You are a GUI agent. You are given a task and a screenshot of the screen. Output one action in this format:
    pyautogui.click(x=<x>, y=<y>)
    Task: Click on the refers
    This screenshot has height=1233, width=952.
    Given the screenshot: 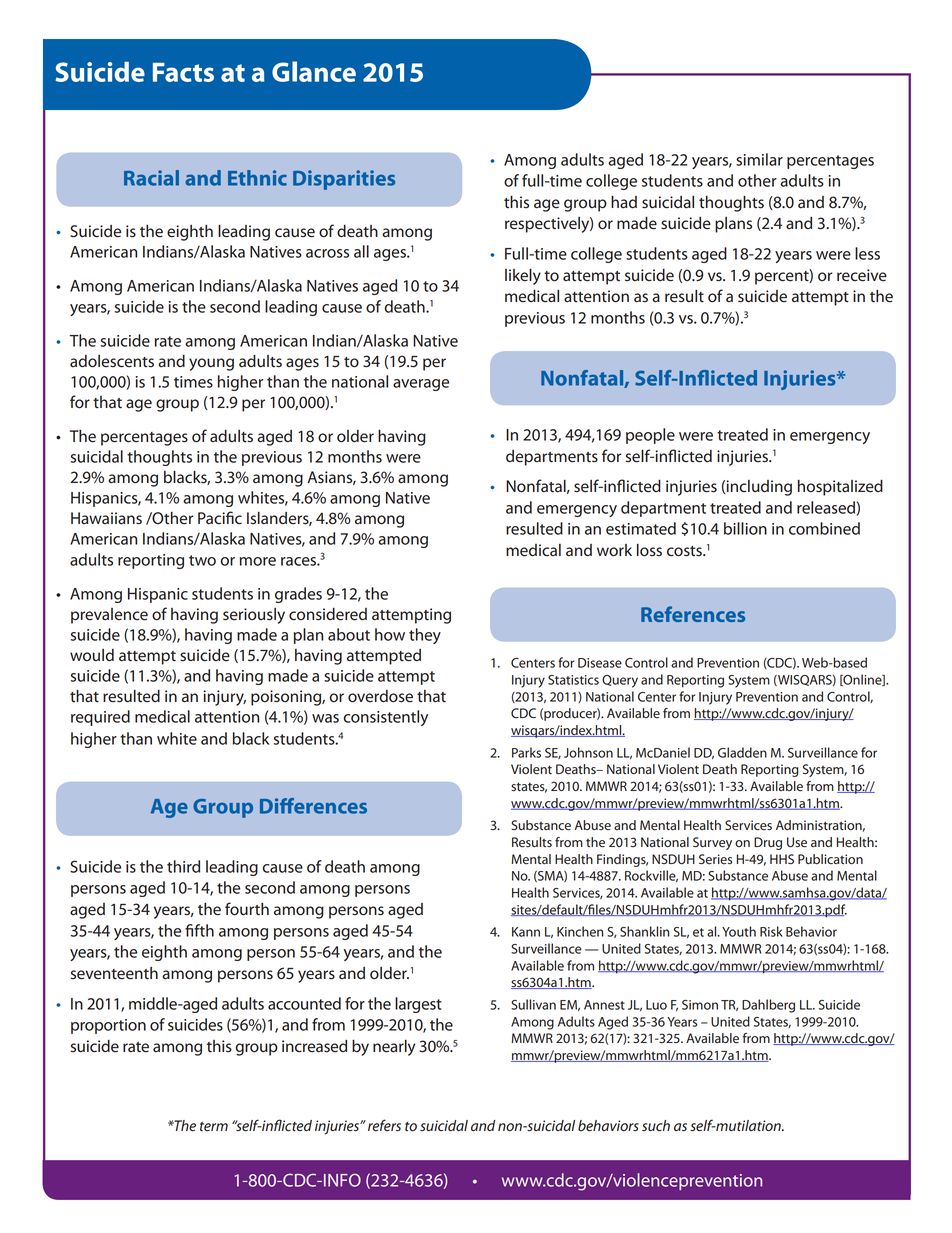 What is the action you would take?
    pyautogui.click(x=384, y=1125)
